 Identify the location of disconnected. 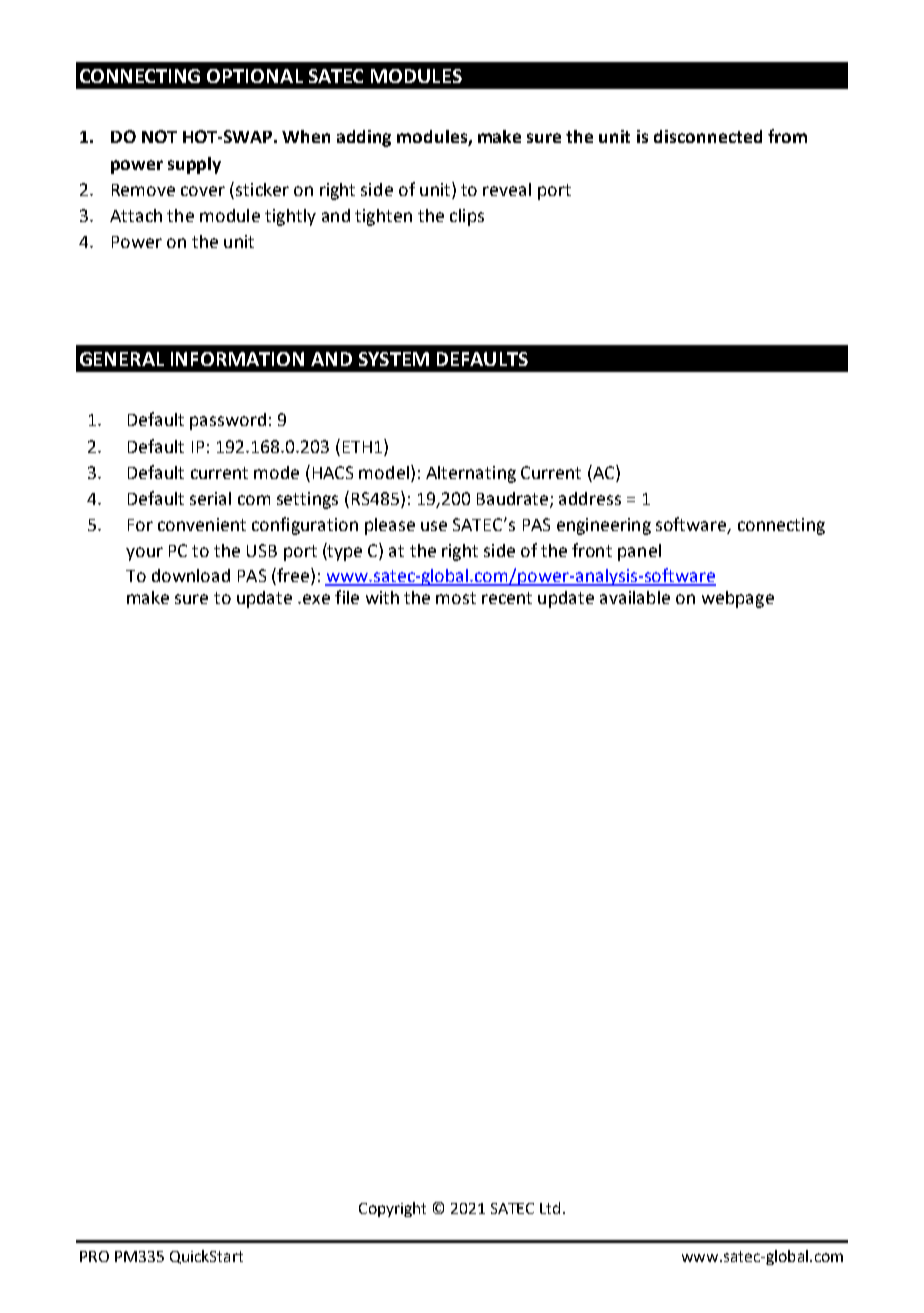
(708, 136).
